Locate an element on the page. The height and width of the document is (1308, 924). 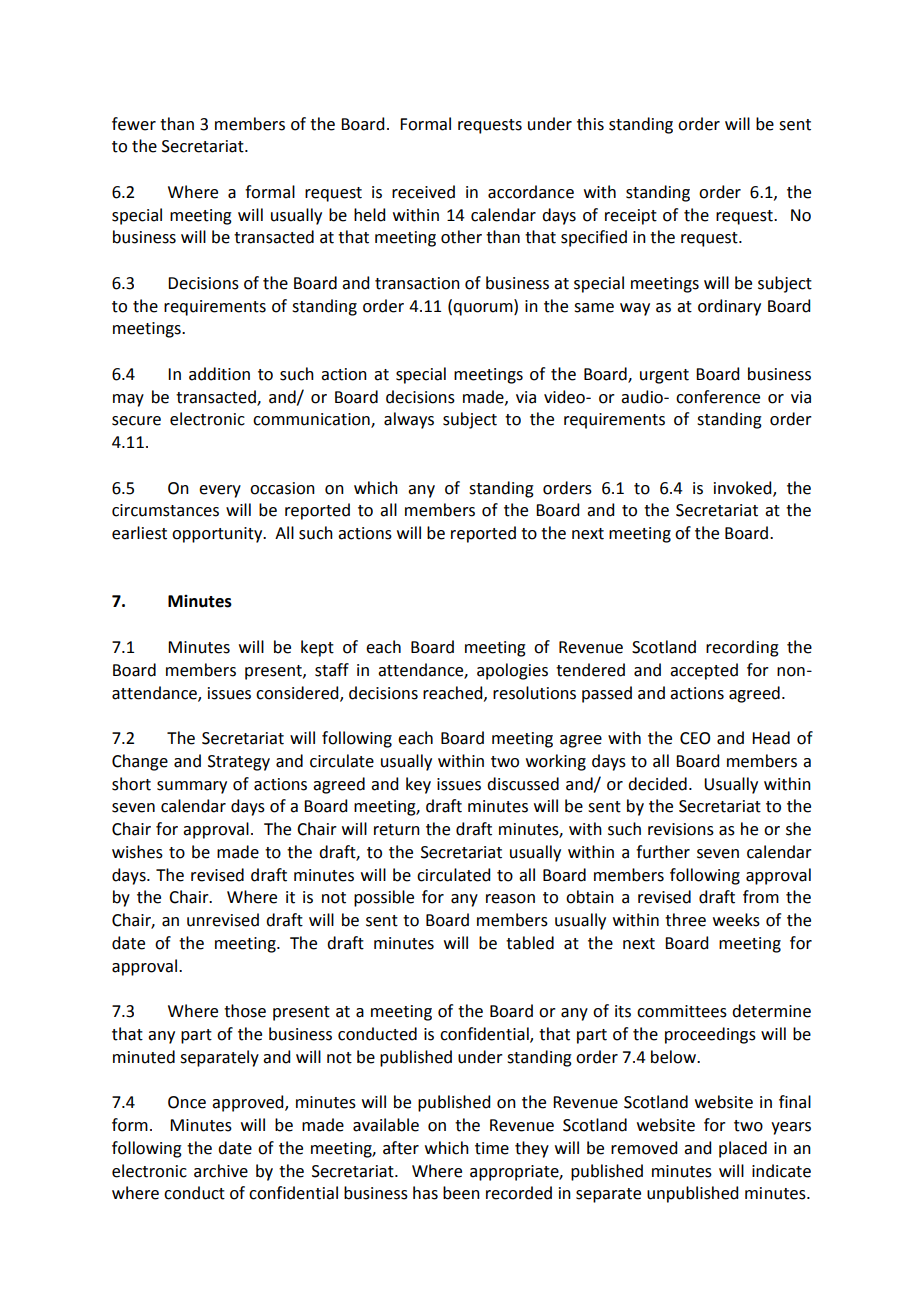
archive is located at coordinates (221, 1171).
